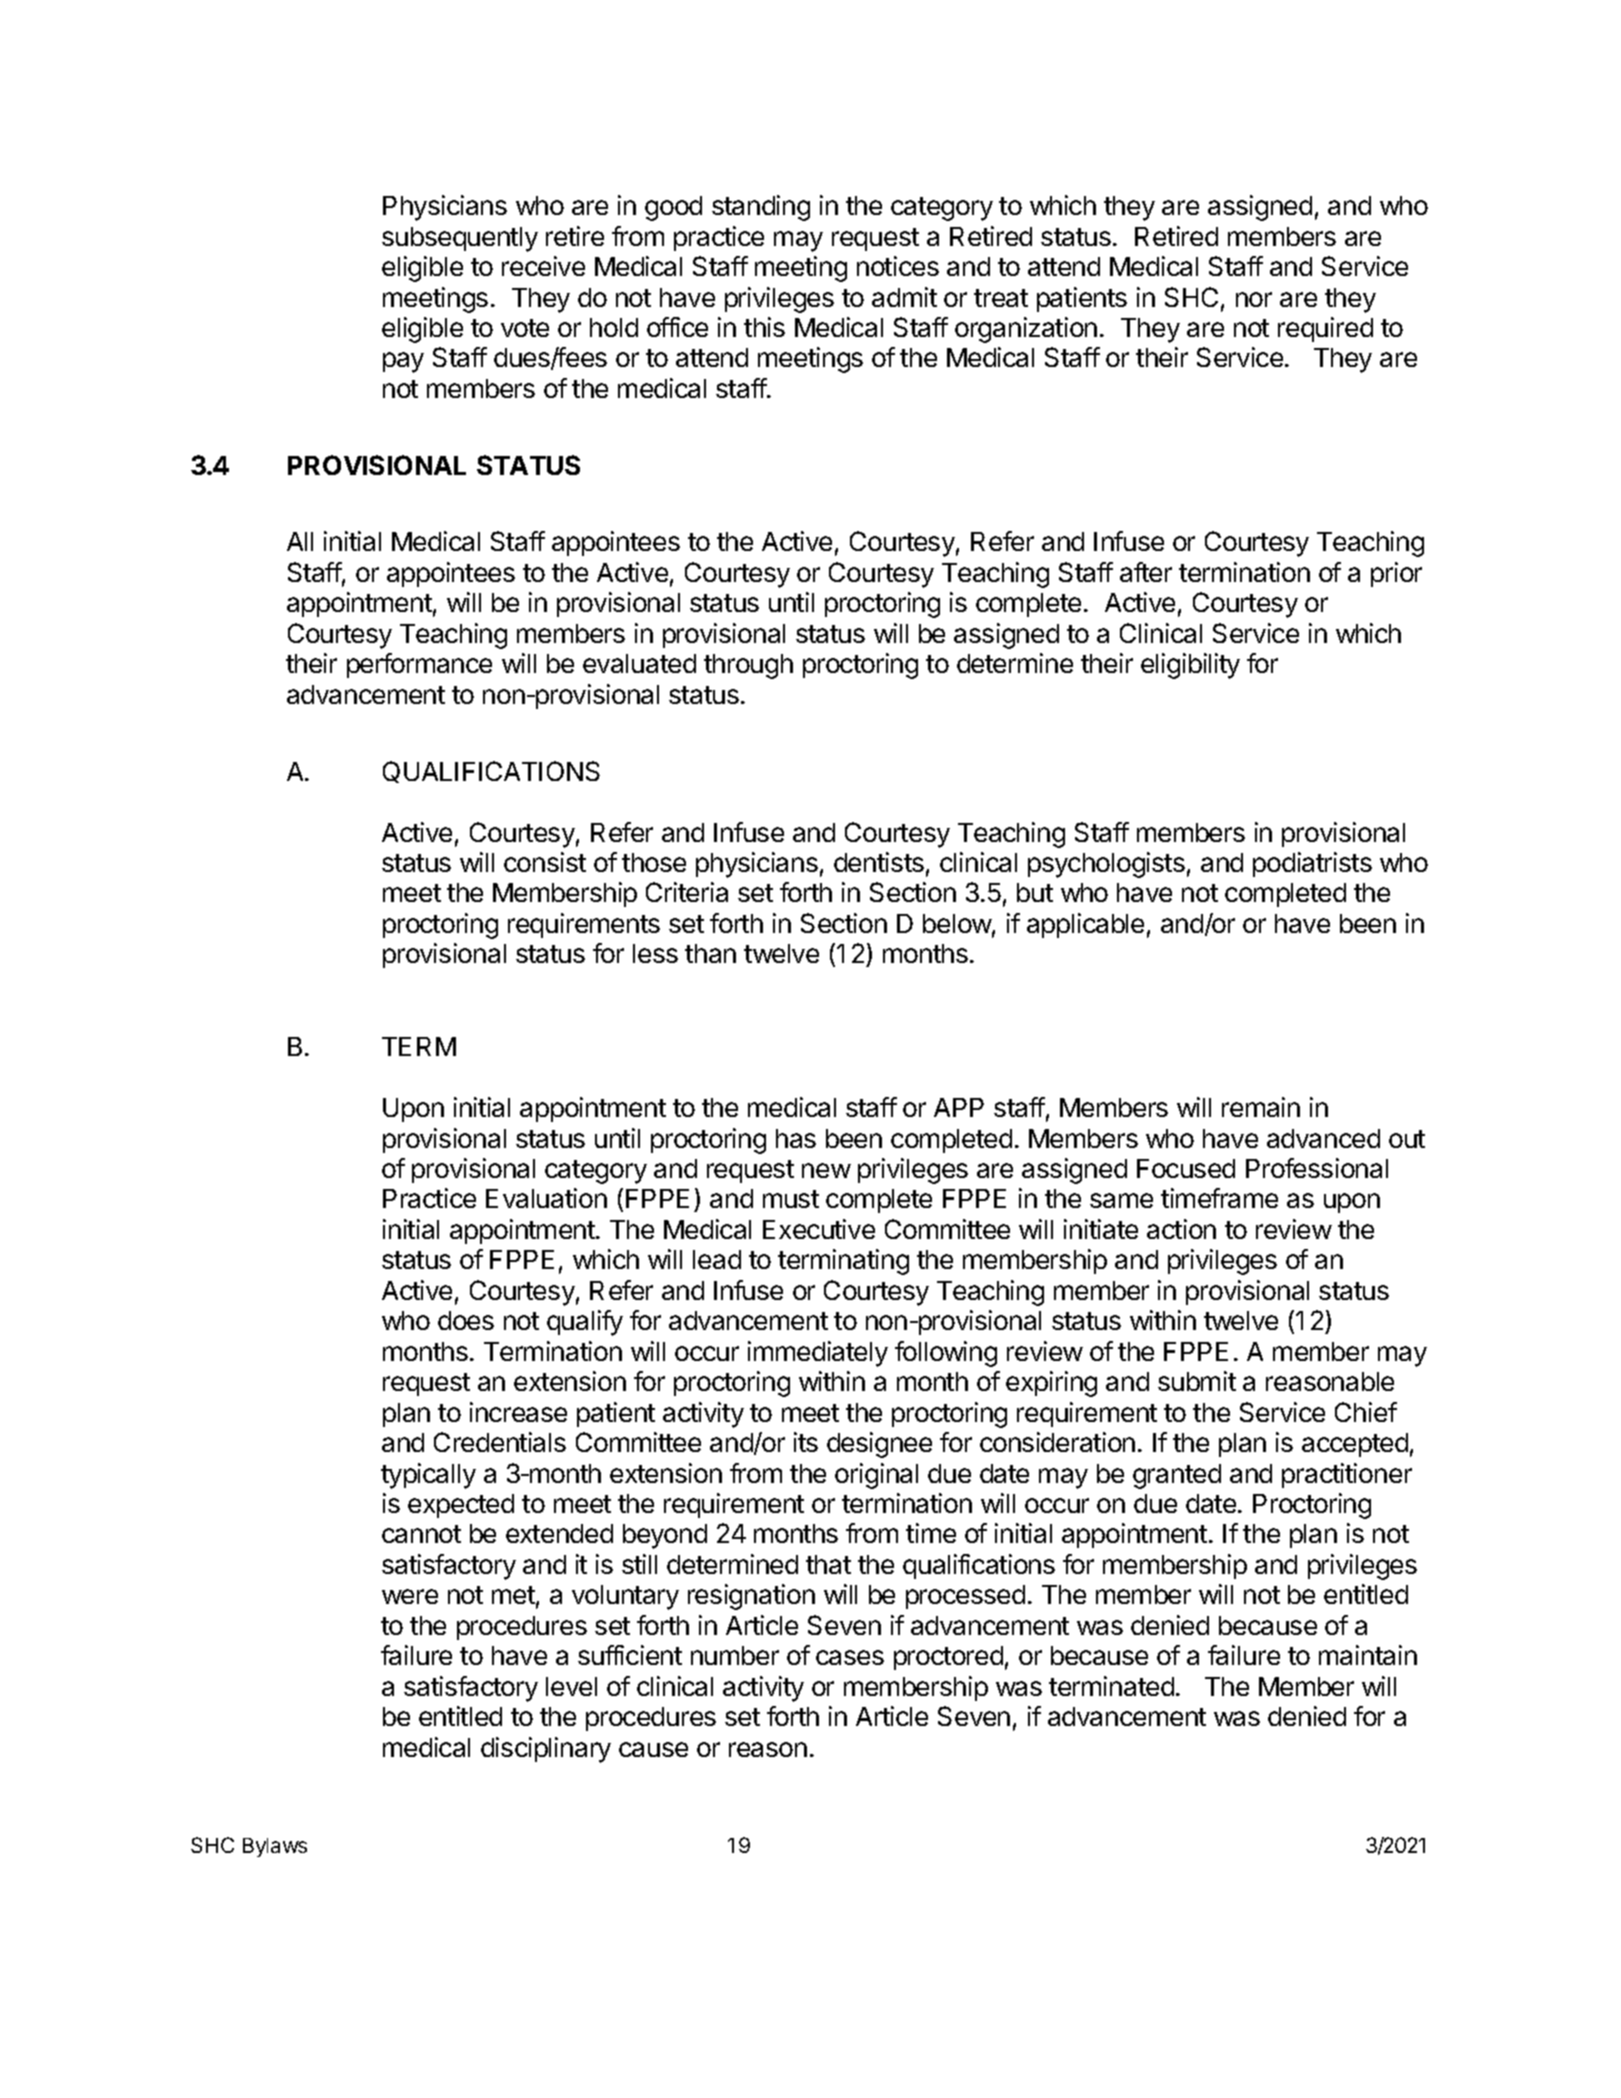 The width and height of the screenshot is (1621, 2098). Describe the element at coordinates (748, 666) in the screenshot. I see `through` at that location.
